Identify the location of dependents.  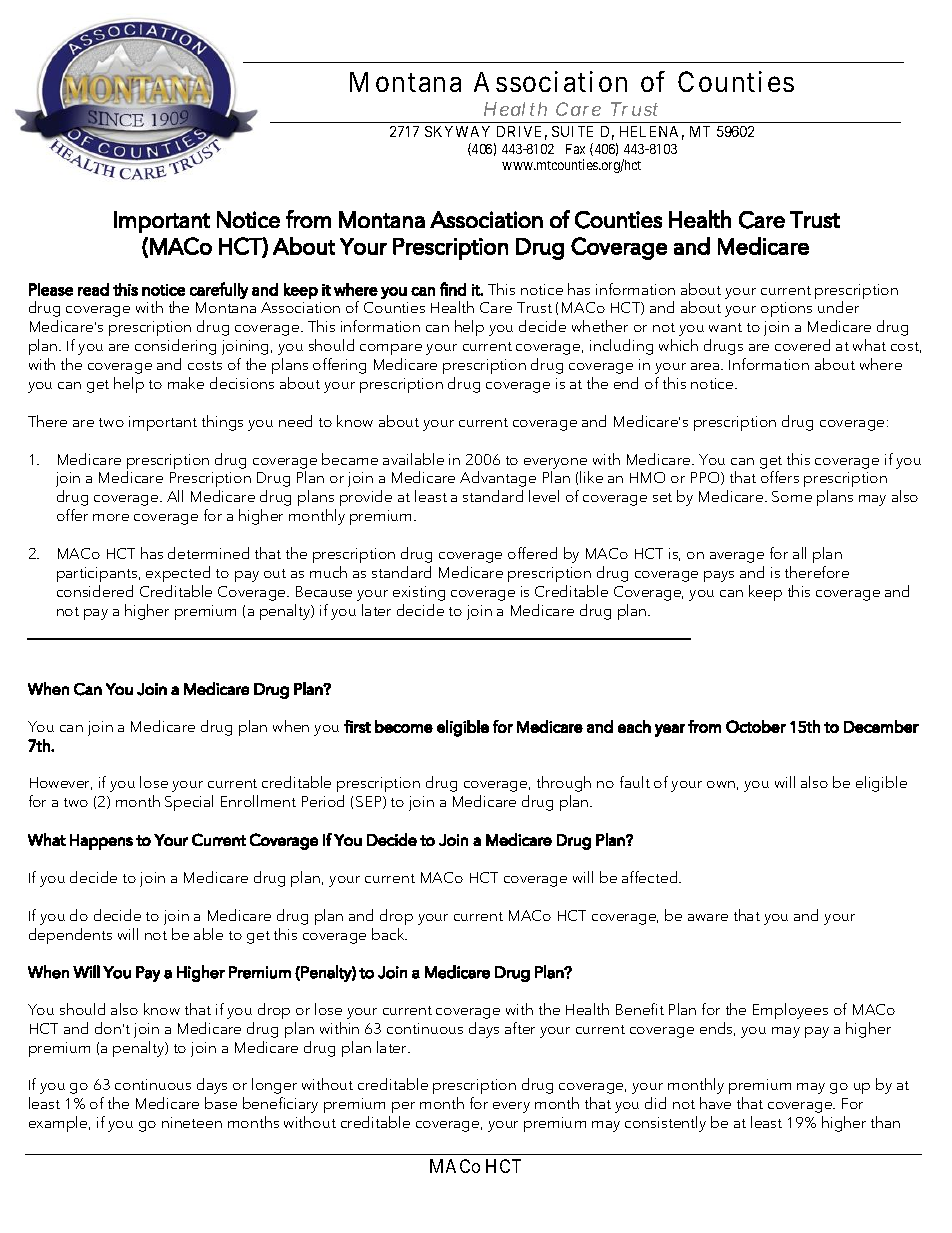
(70, 936).
